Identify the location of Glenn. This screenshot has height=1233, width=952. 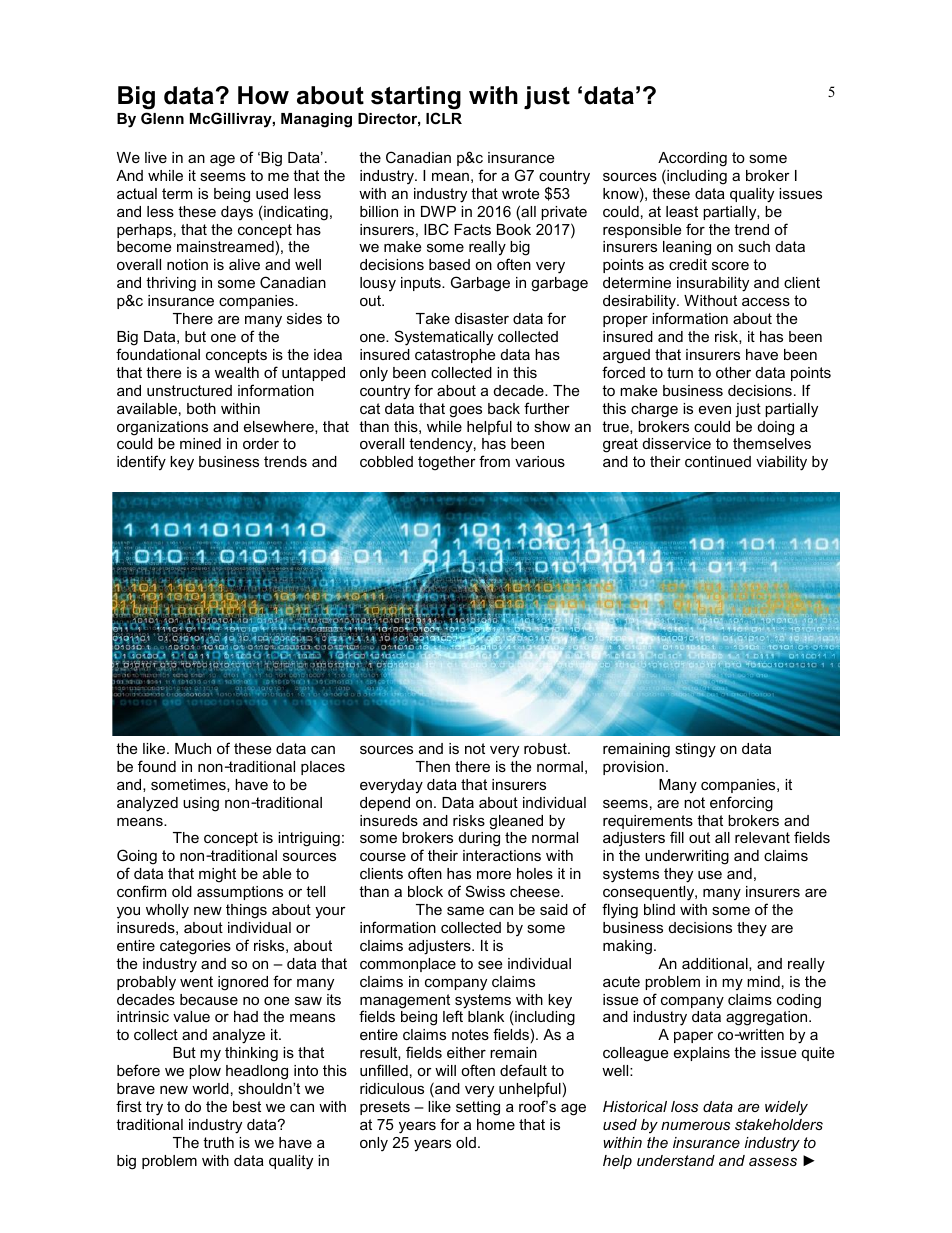
(162, 118).
